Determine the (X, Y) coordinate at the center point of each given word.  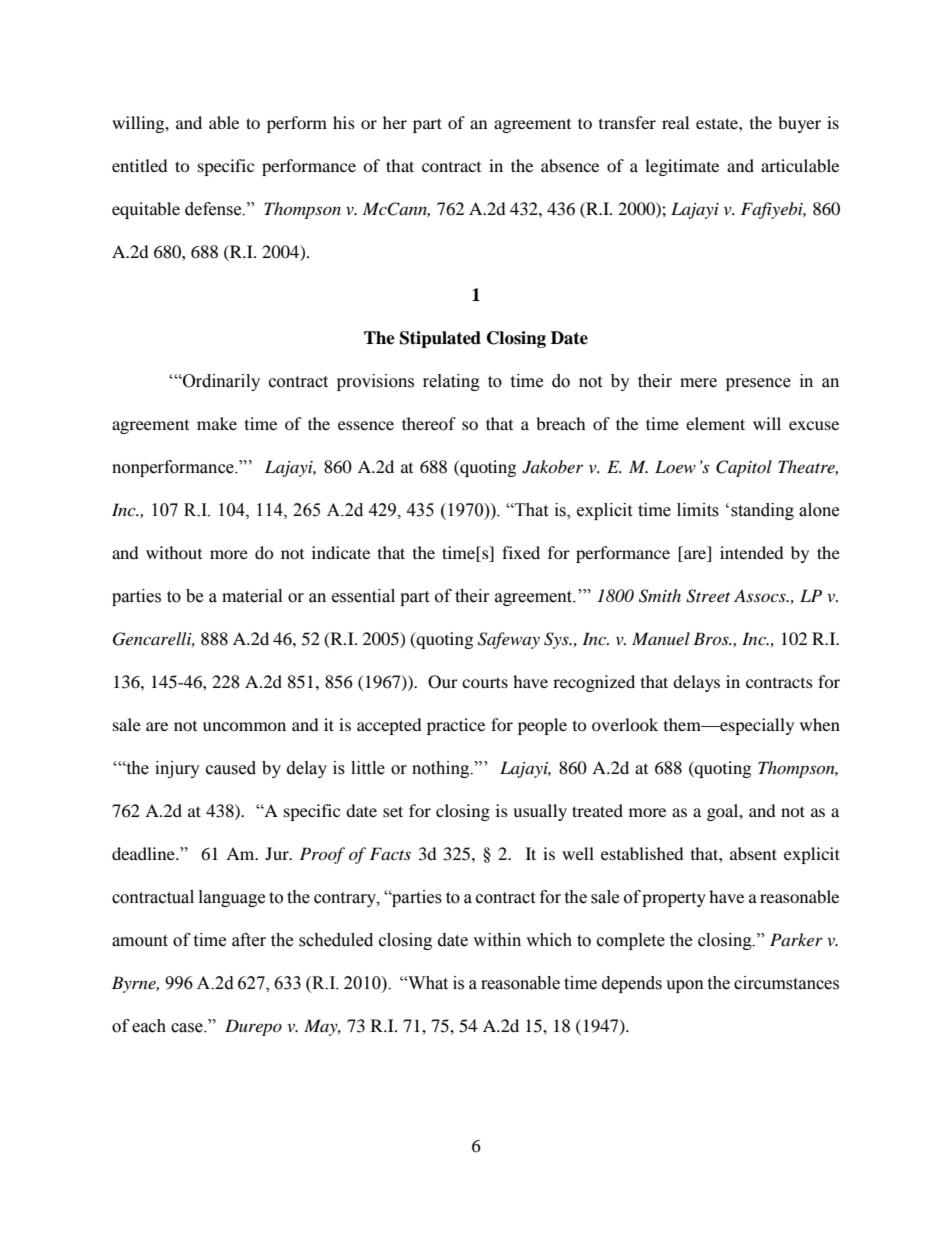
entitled (140, 165)
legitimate (682, 167)
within (497, 940)
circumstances (786, 983)
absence (570, 165)
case (188, 1028)
